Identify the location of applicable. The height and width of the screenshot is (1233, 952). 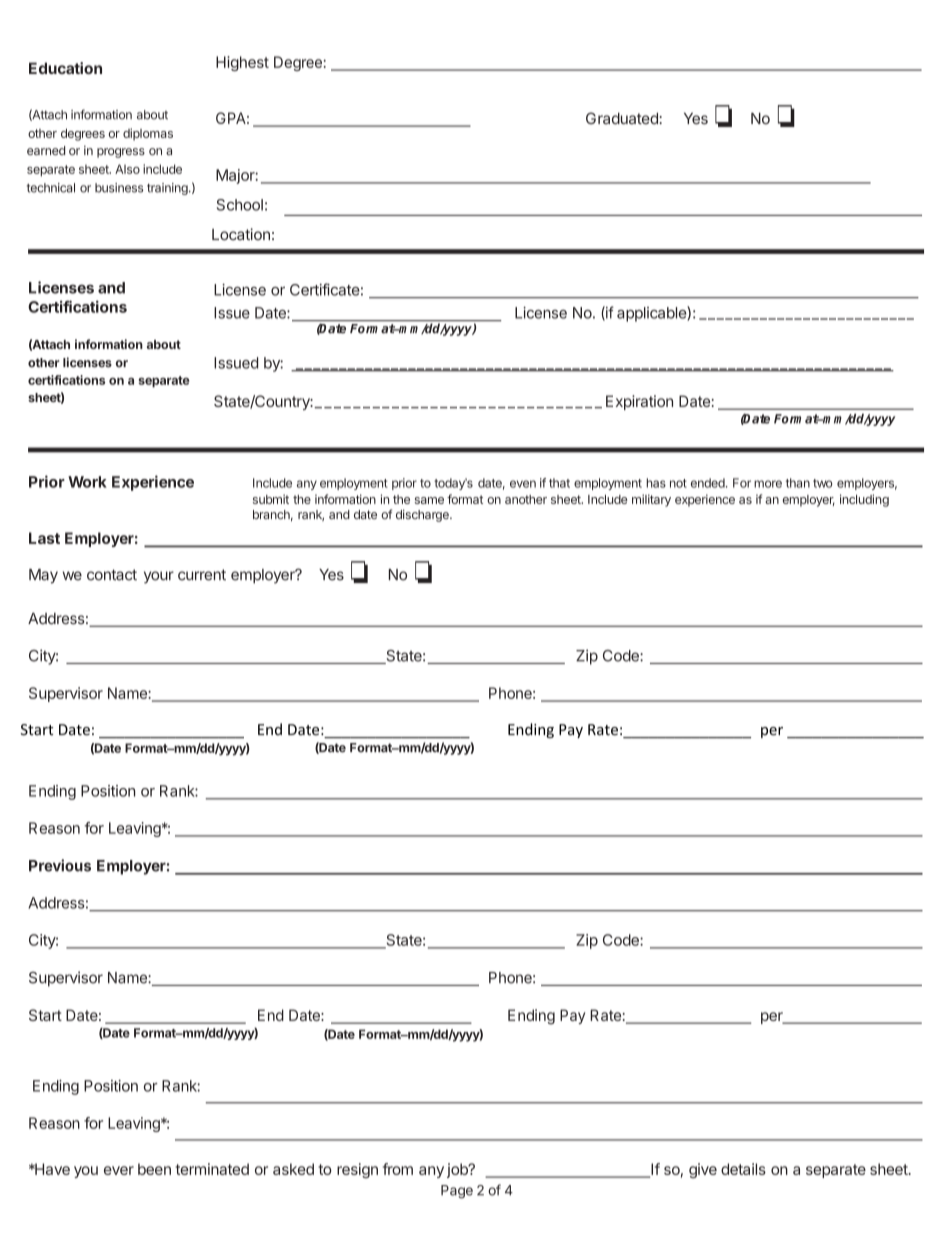
(652, 314).
